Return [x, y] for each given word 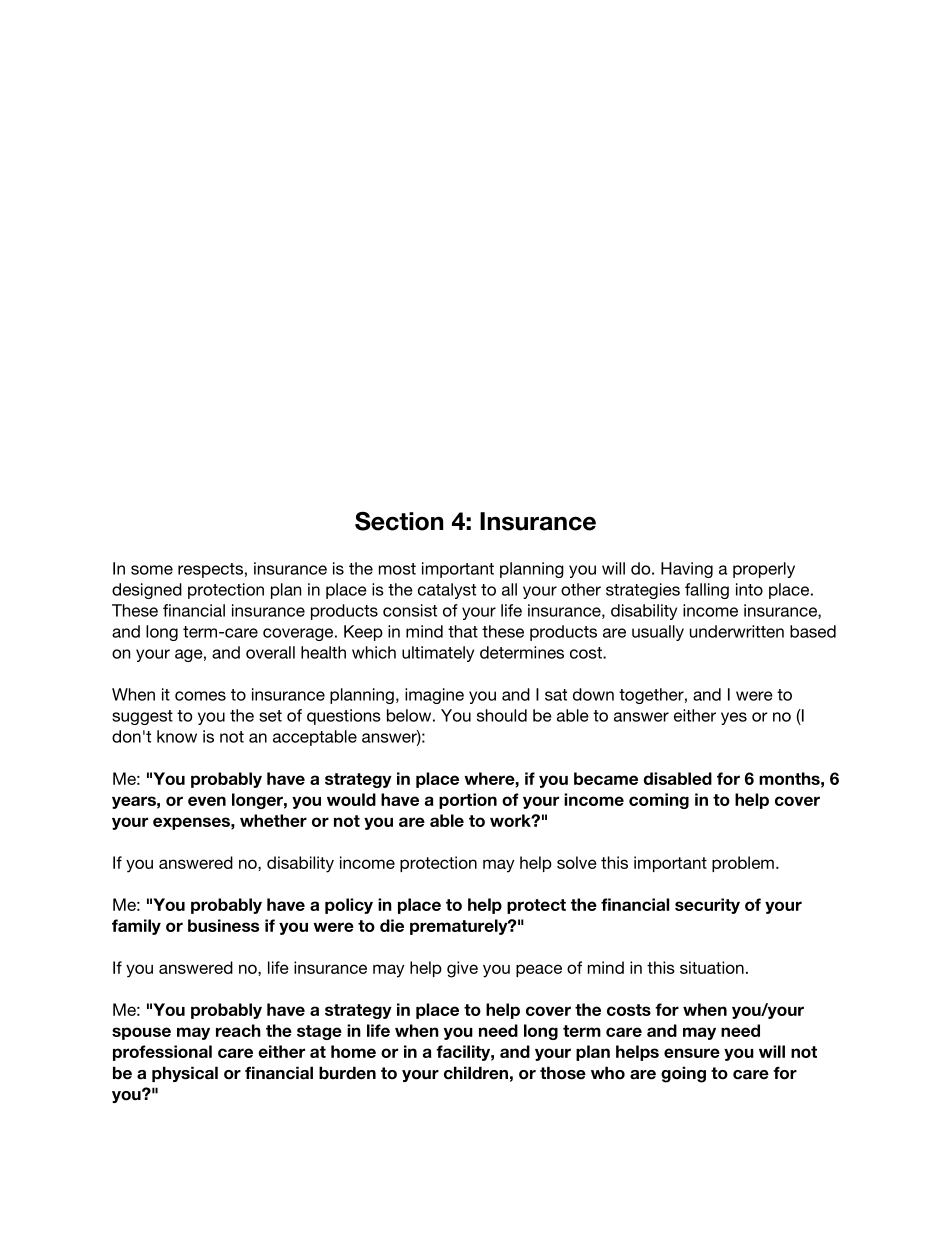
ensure [692, 1053]
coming [659, 801]
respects [210, 570]
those [563, 1073]
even [207, 801]
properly [764, 570]
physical [185, 1074]
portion [468, 801]
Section [399, 521]
